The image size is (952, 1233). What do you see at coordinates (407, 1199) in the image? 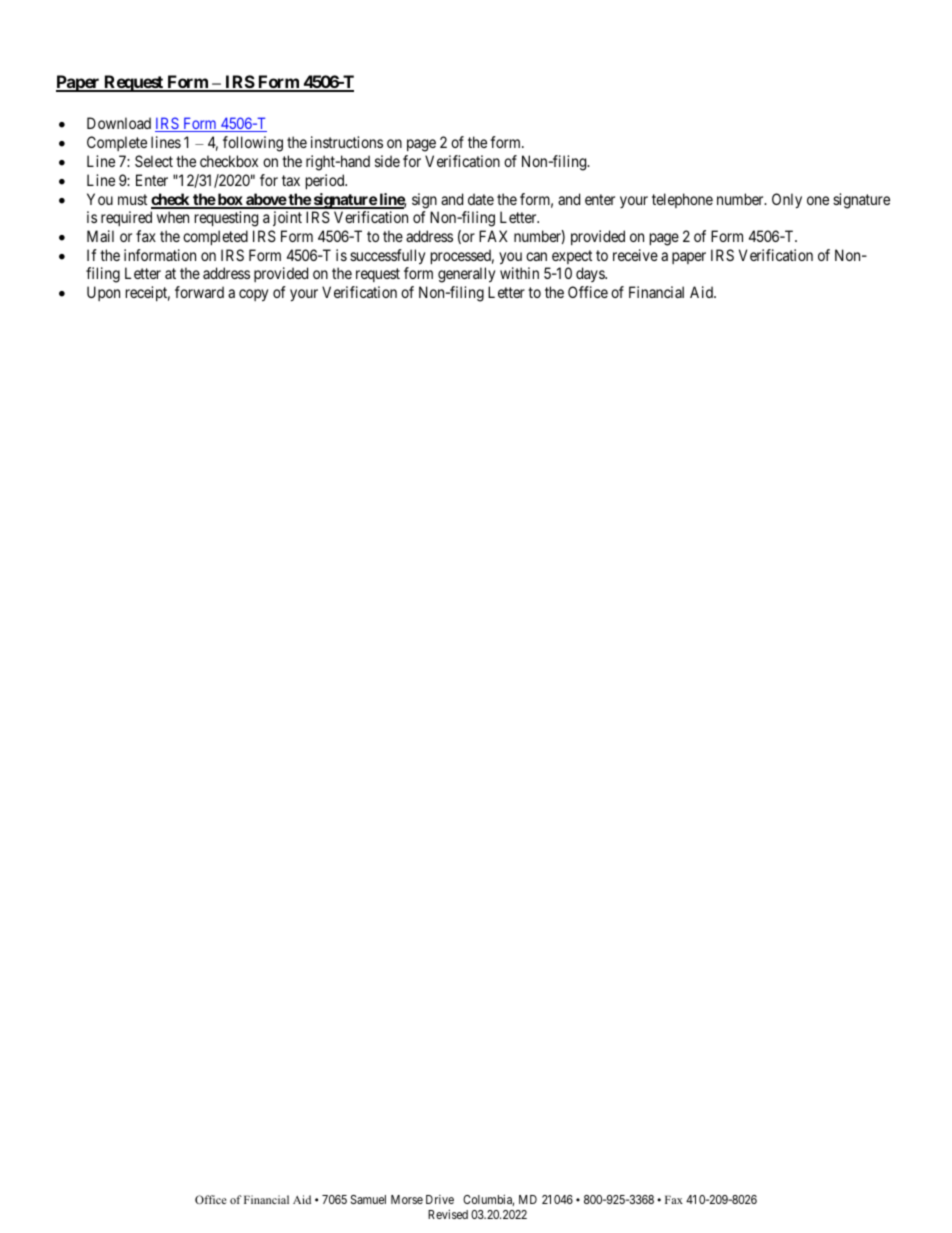
I see `Morse` at bounding box center [407, 1199].
